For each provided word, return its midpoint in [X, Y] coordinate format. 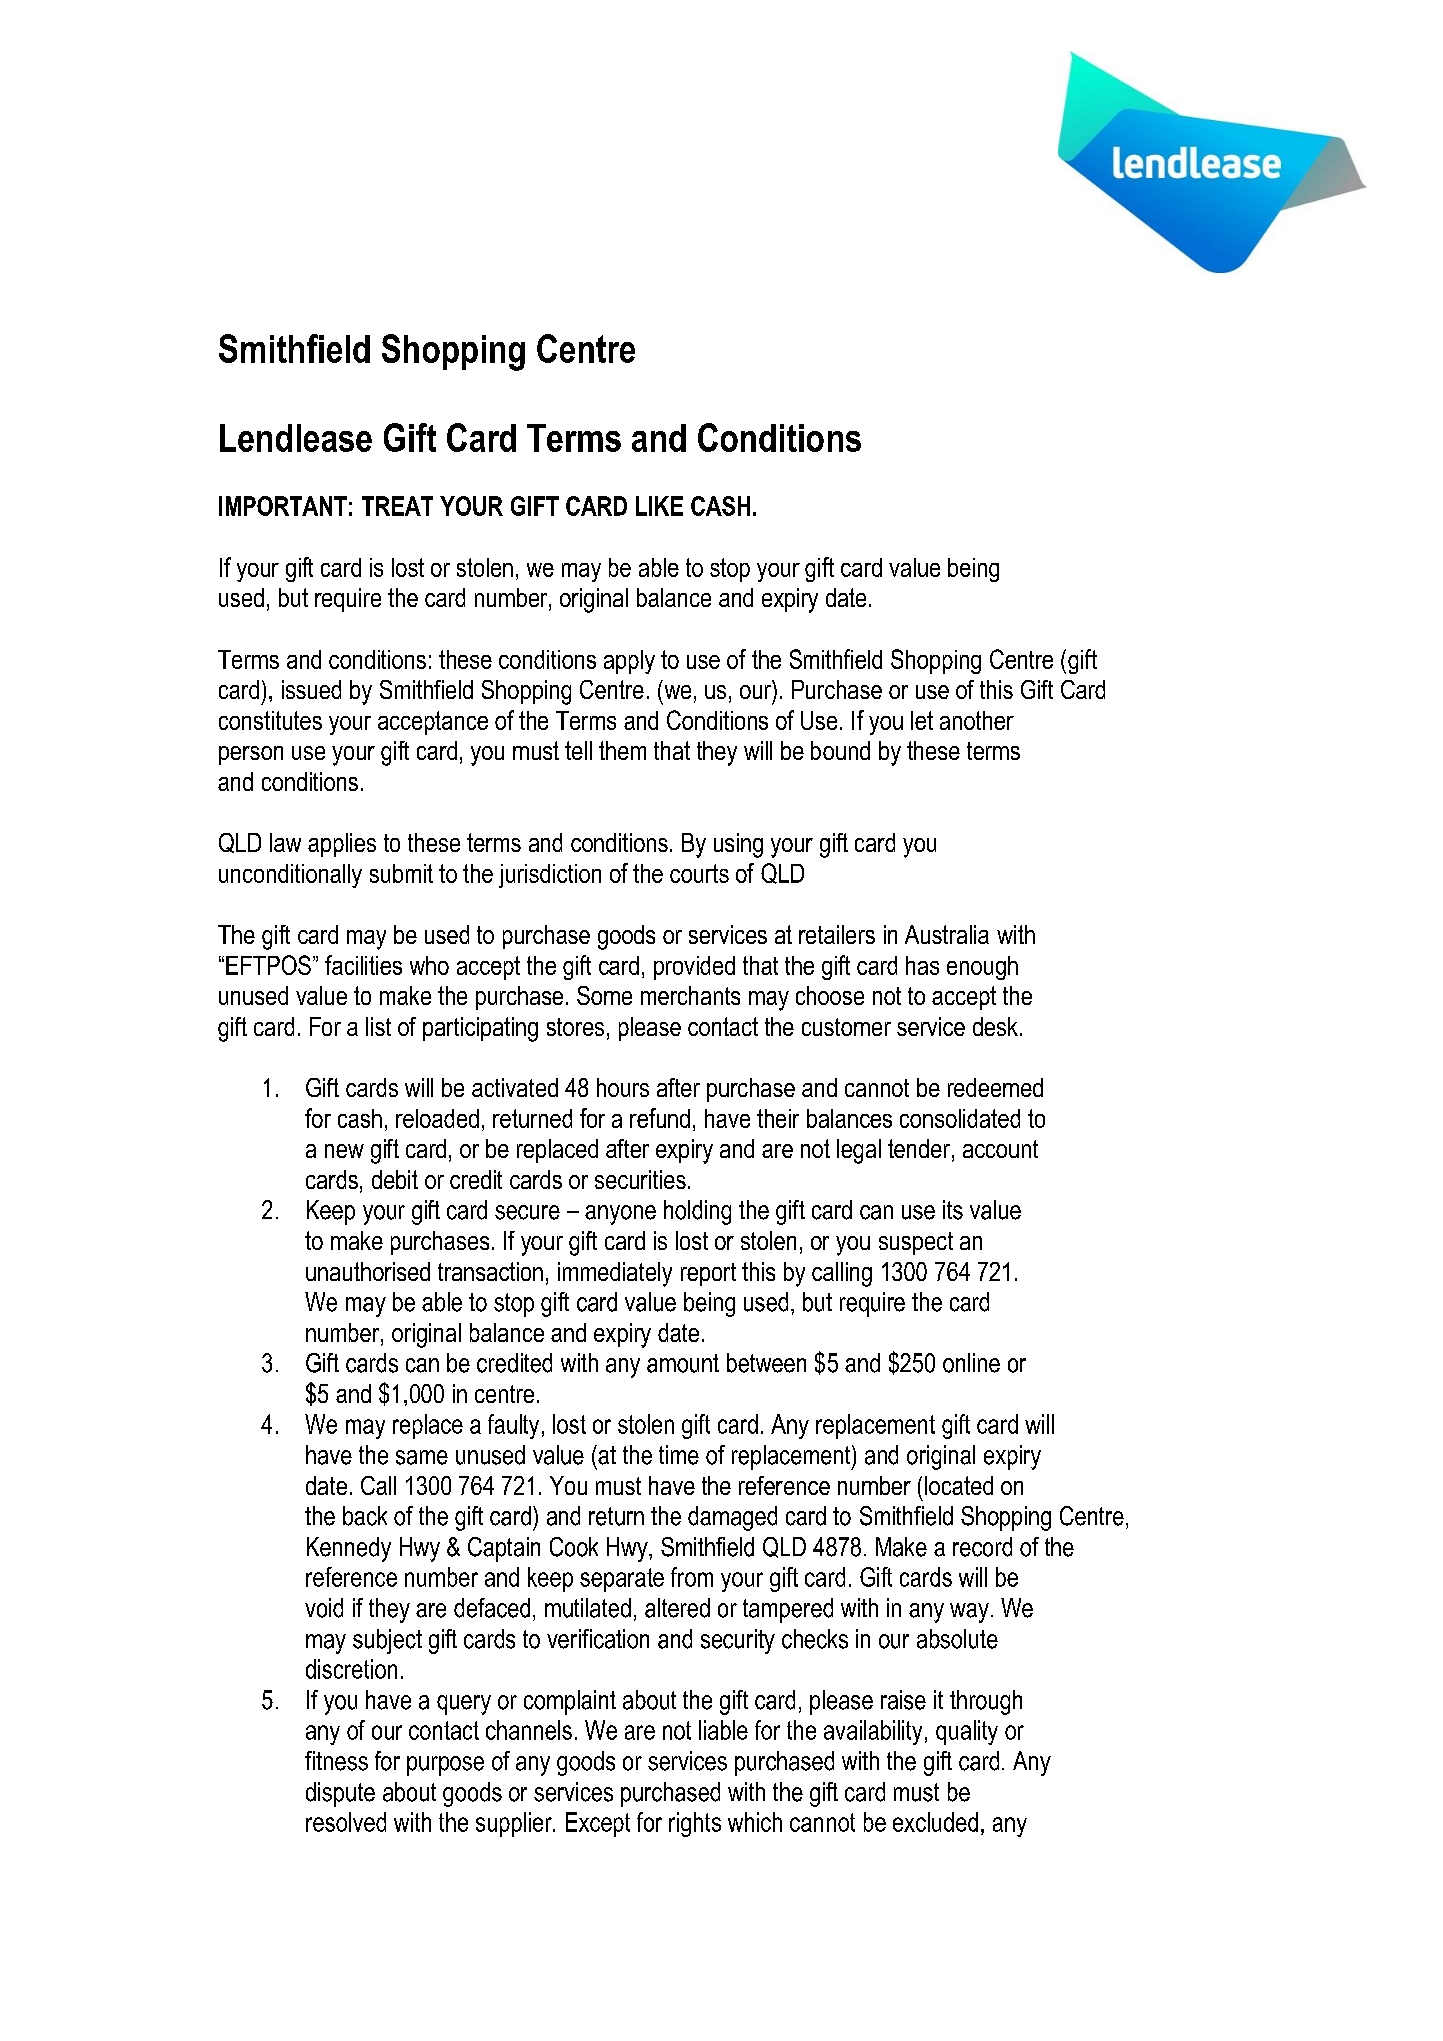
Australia [947, 934]
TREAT [397, 506]
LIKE [659, 506]
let [922, 720]
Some [604, 995]
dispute [340, 1794]
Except [598, 1824]
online [971, 1363]
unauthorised [368, 1271]
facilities [363, 965]
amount [683, 1363]
